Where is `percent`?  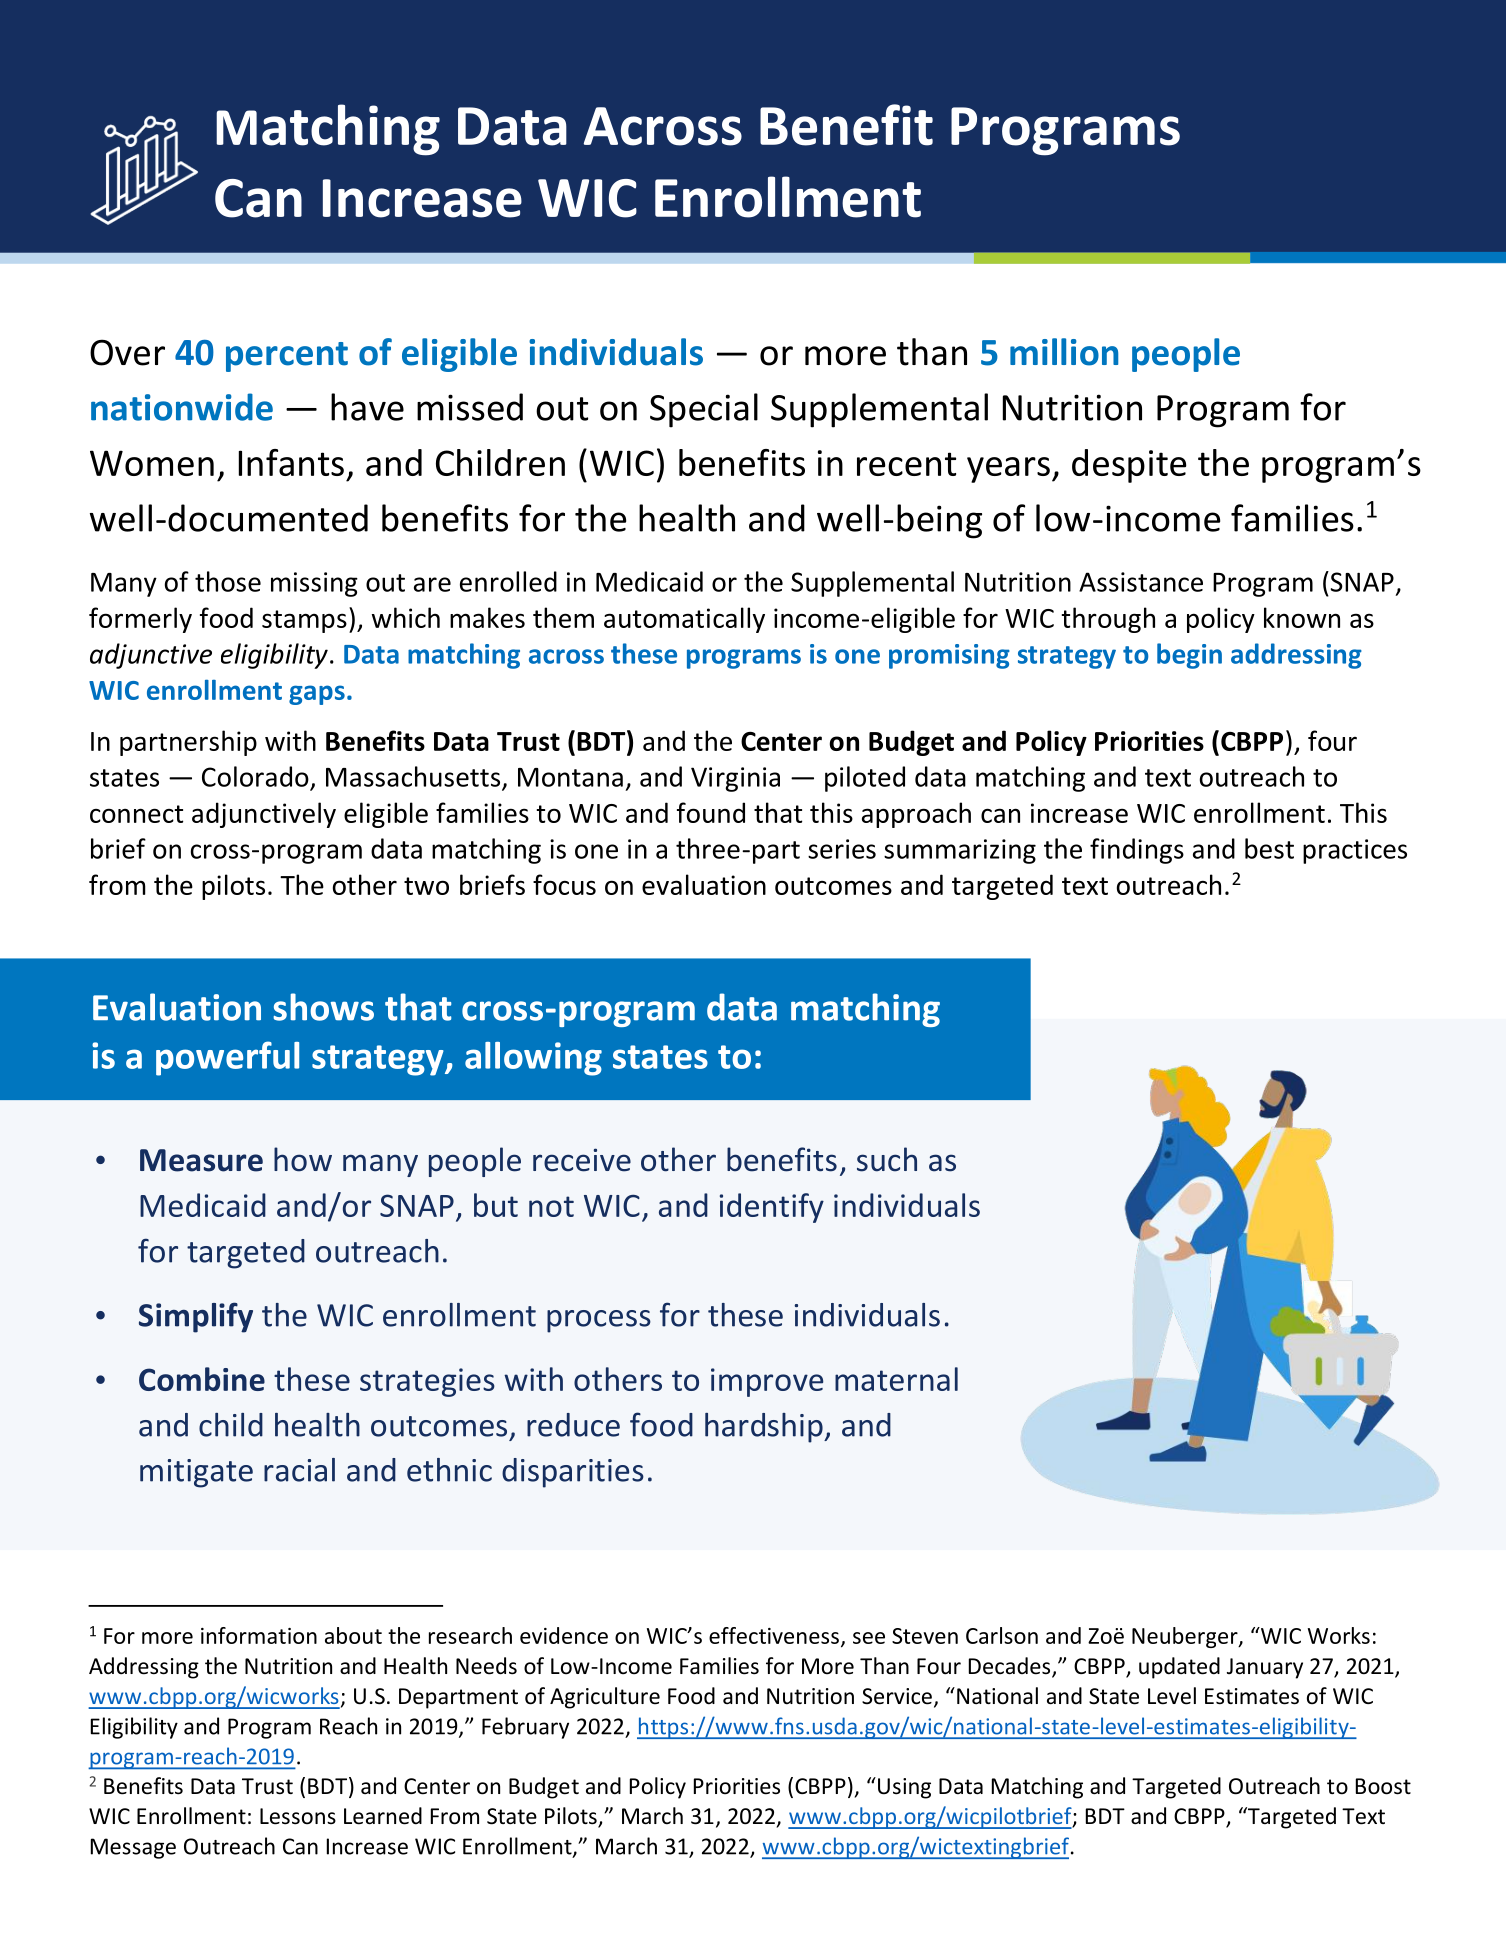 percent is located at coordinates (287, 357).
